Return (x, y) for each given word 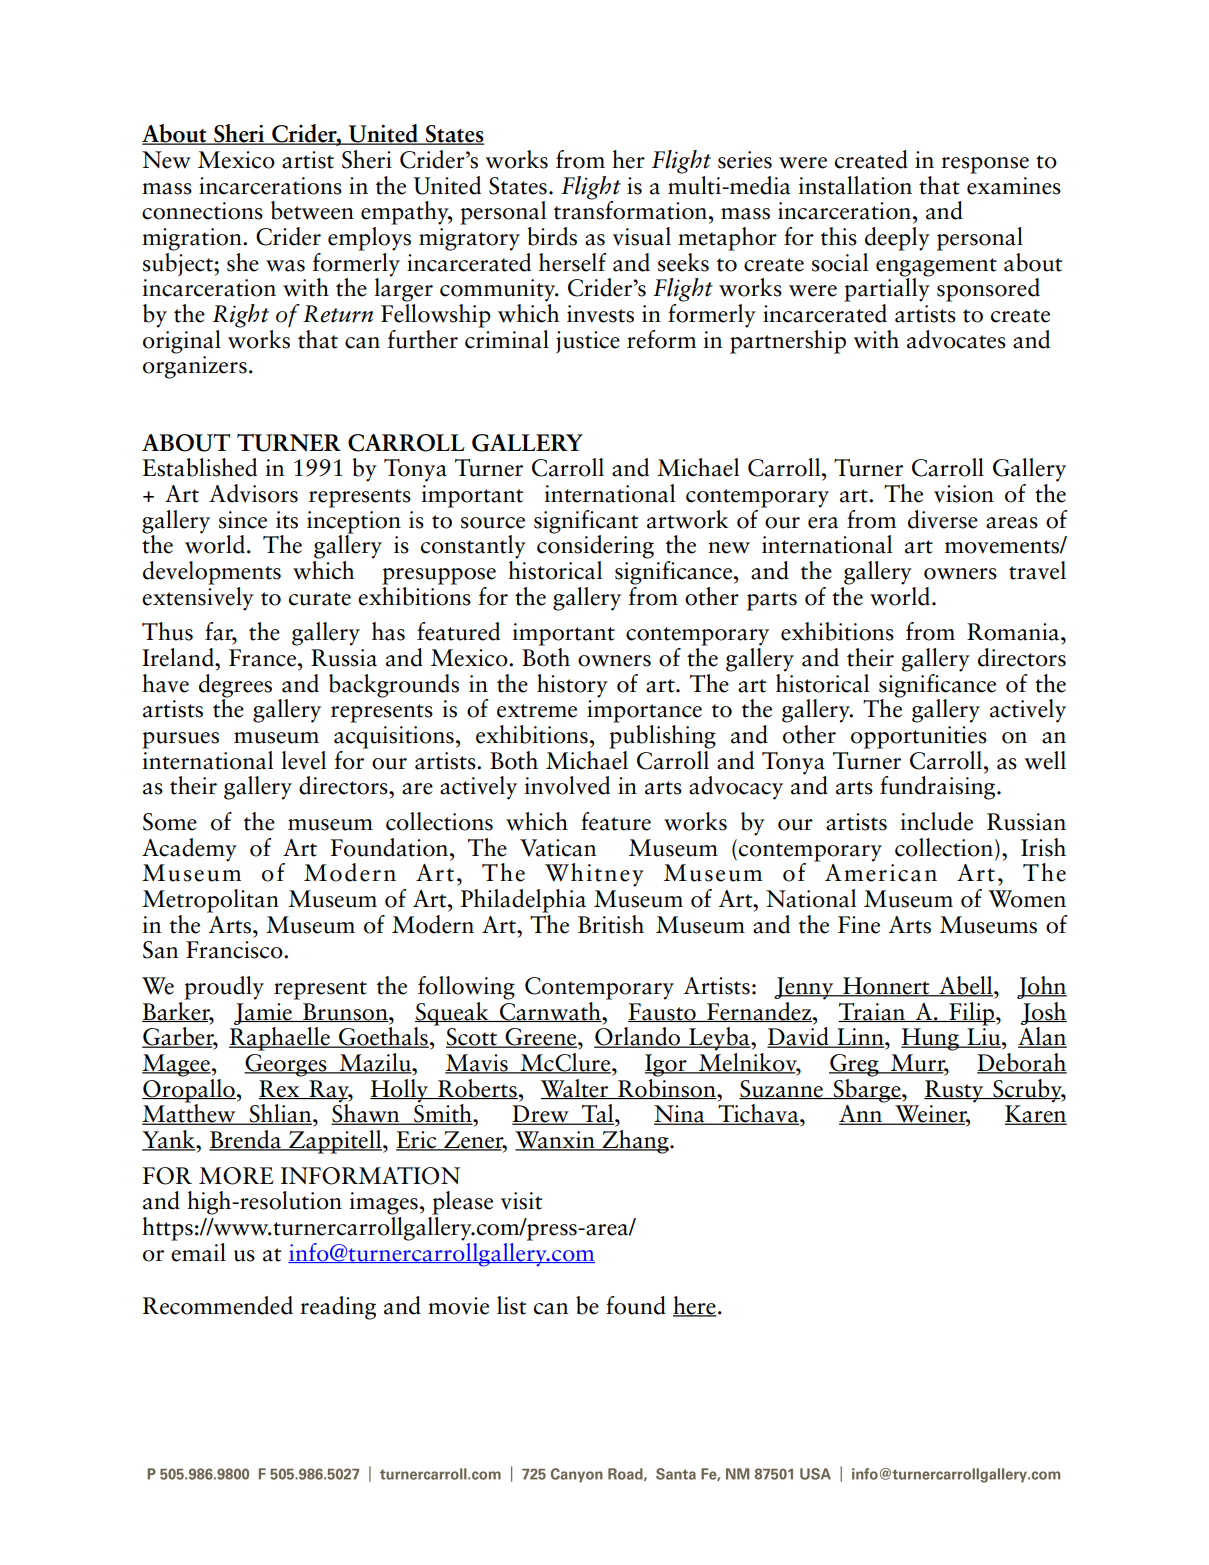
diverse (943, 519)
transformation (632, 209)
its (287, 520)
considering (595, 546)
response (985, 165)
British (611, 924)
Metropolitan (210, 901)
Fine (859, 925)
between (312, 210)
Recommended (218, 1305)
